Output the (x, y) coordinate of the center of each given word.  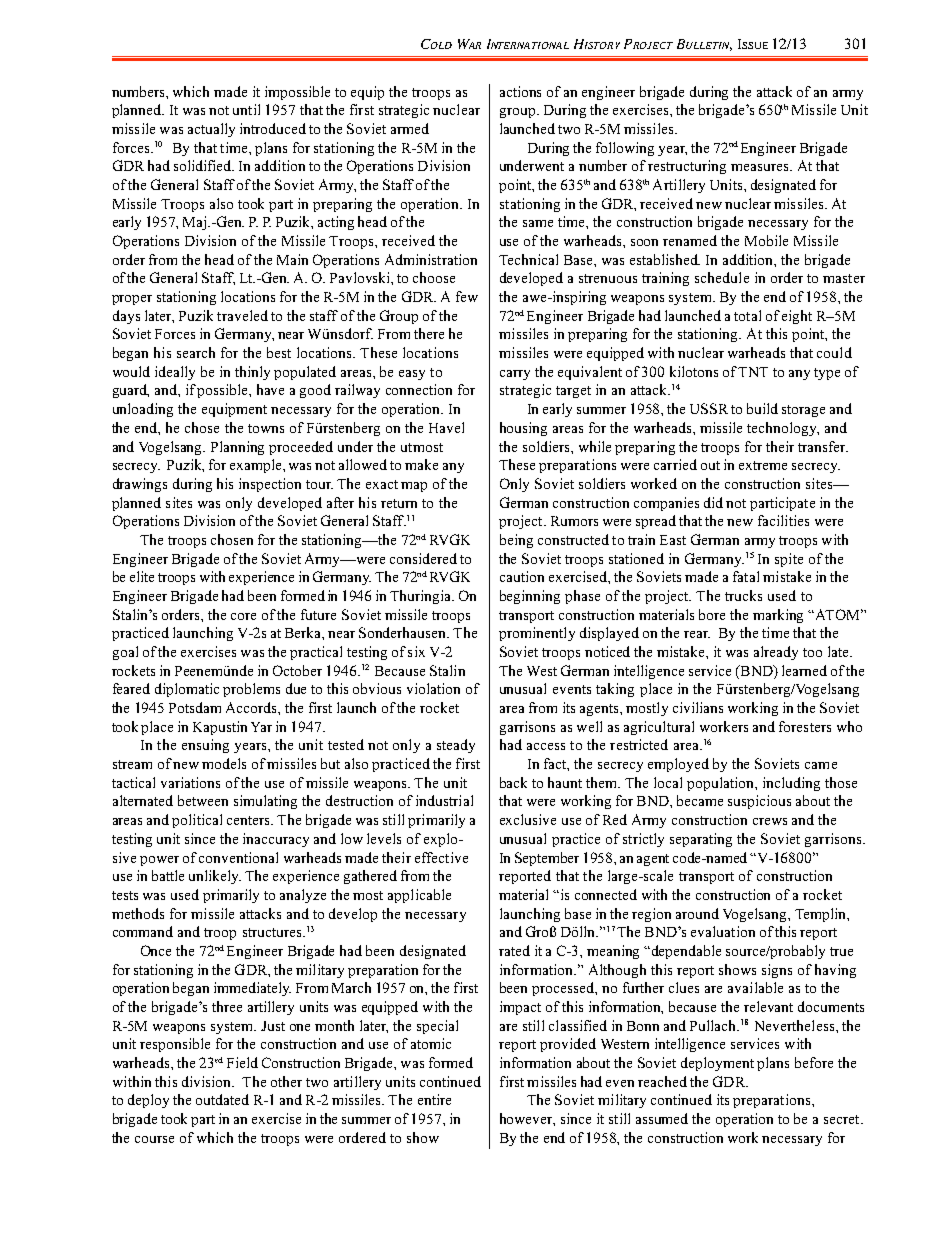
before (814, 1062)
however (527, 1119)
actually (211, 130)
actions (520, 91)
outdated (222, 1099)
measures (761, 167)
